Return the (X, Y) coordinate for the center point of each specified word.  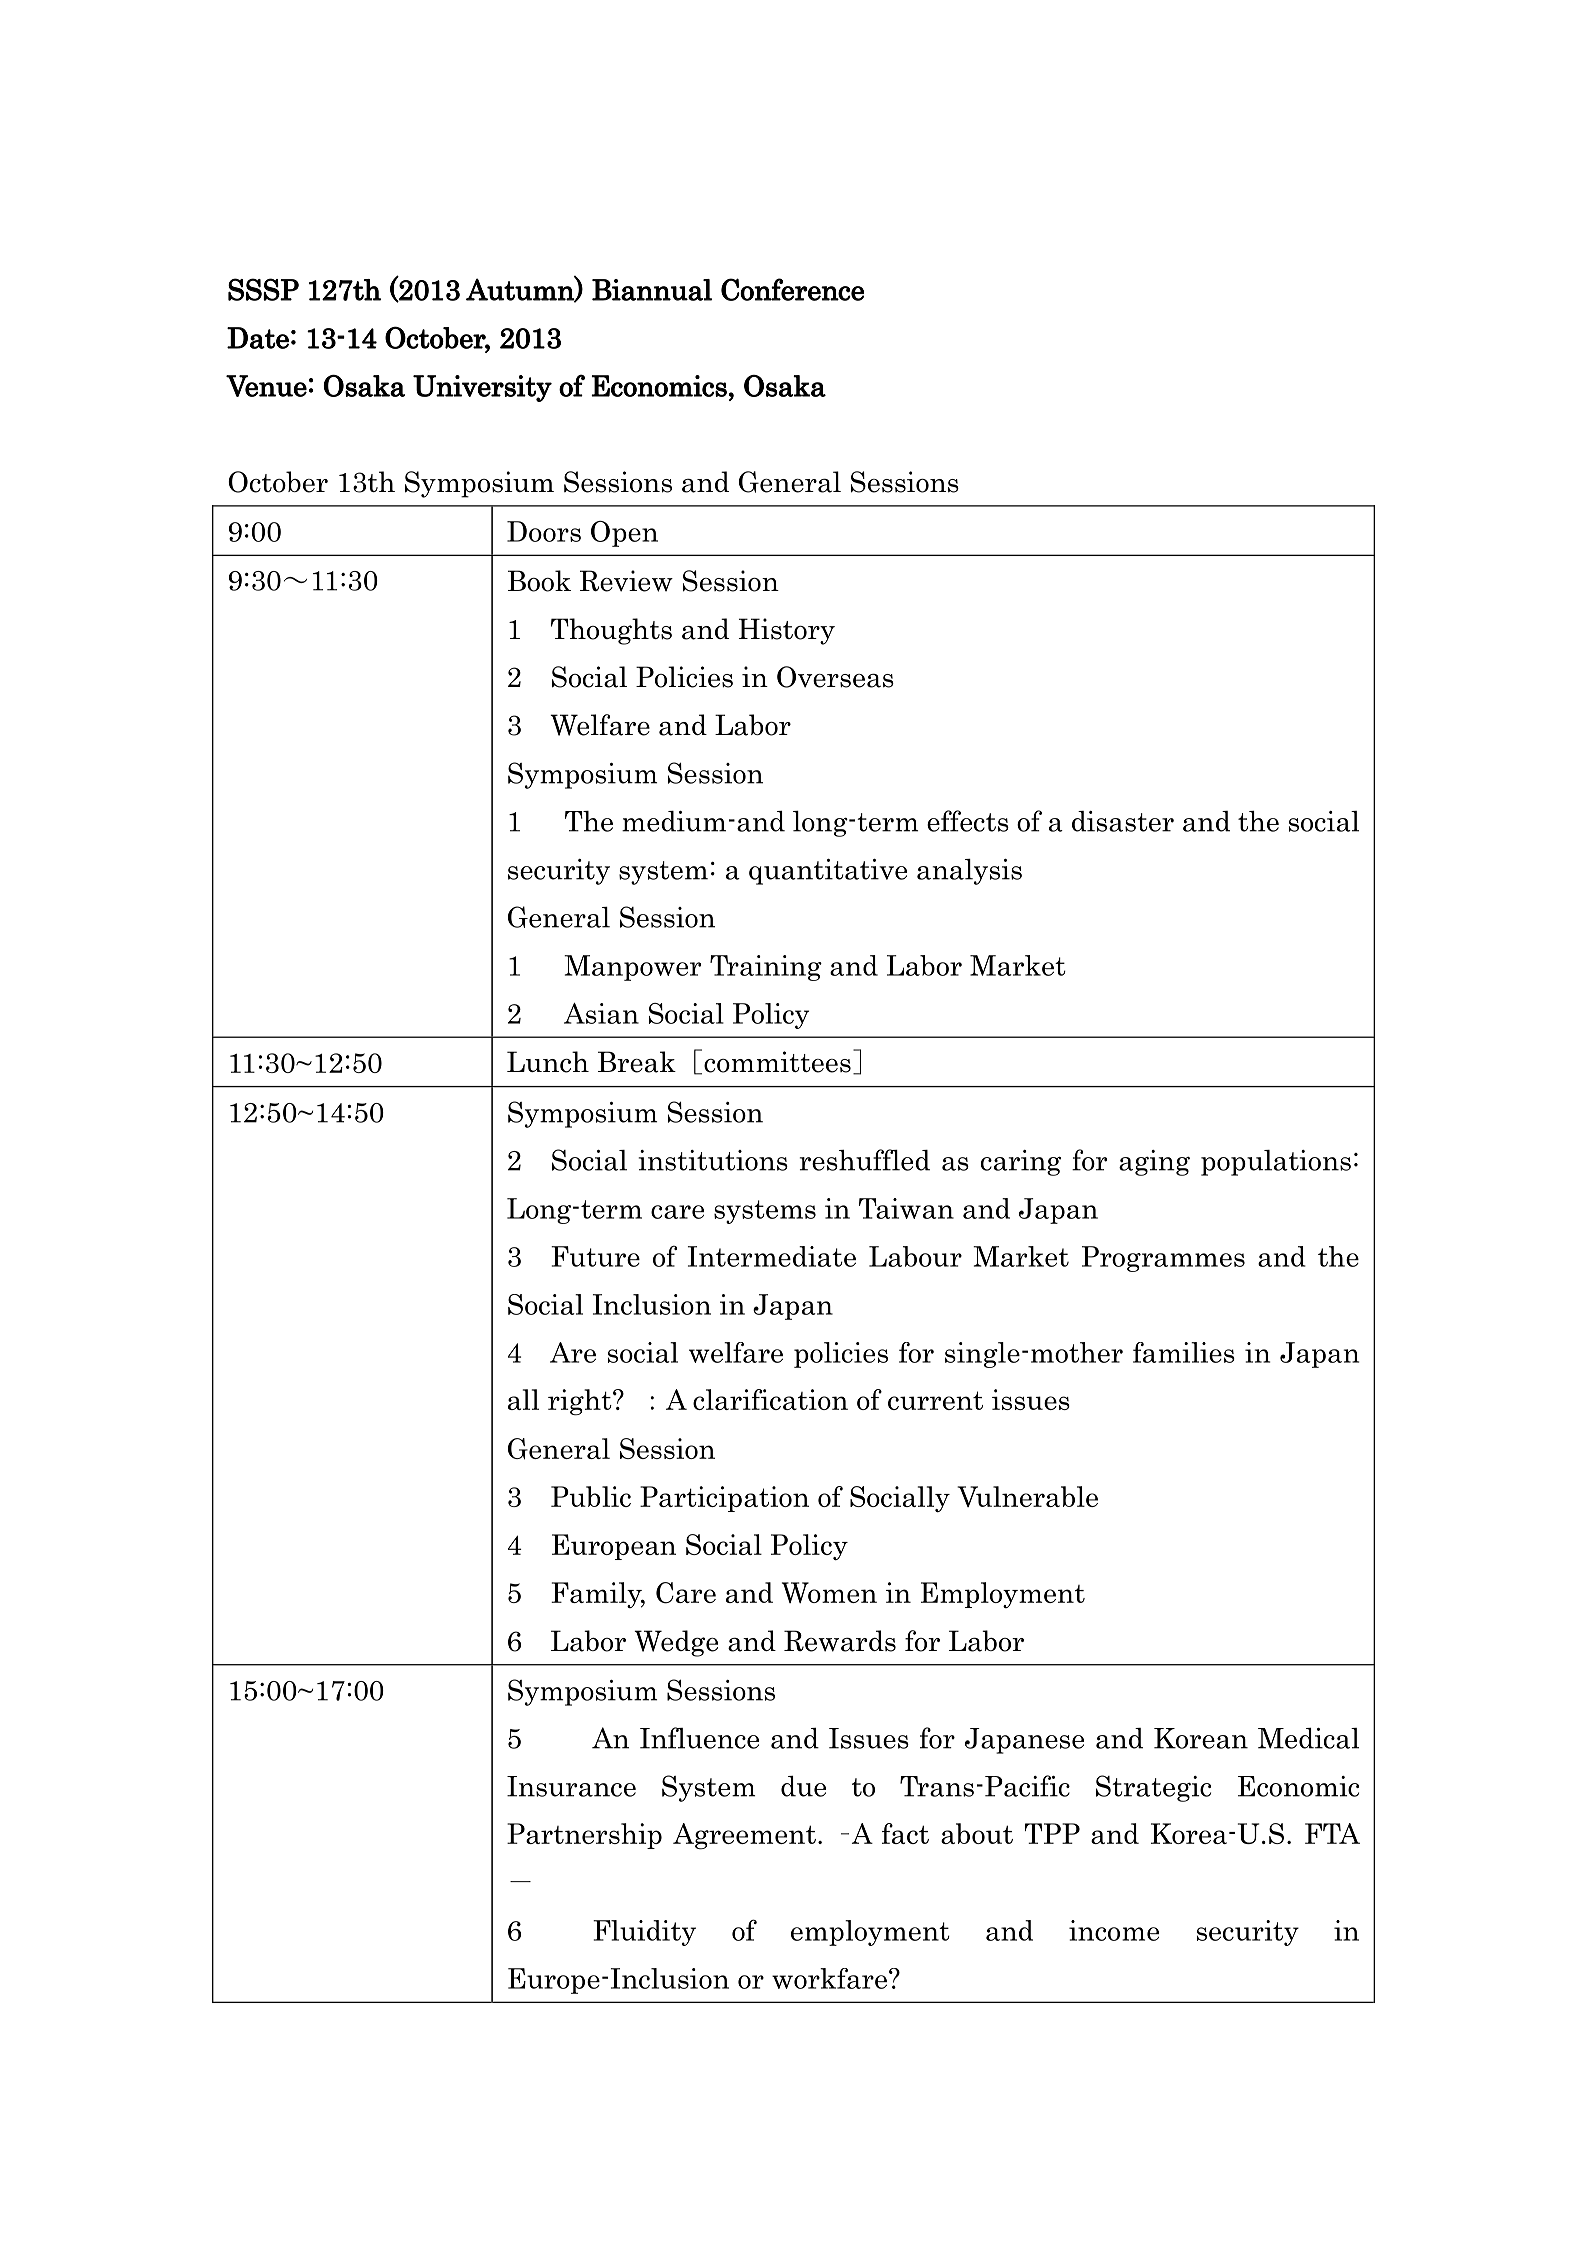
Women (829, 1592)
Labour (915, 1256)
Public (591, 1496)
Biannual (652, 290)
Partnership (584, 1836)
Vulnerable (1027, 1496)
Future (595, 1256)
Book (539, 581)
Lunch (548, 1062)
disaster (1123, 821)
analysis (969, 872)
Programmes (1163, 1259)
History (787, 631)
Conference (792, 289)
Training (766, 968)
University (482, 388)
